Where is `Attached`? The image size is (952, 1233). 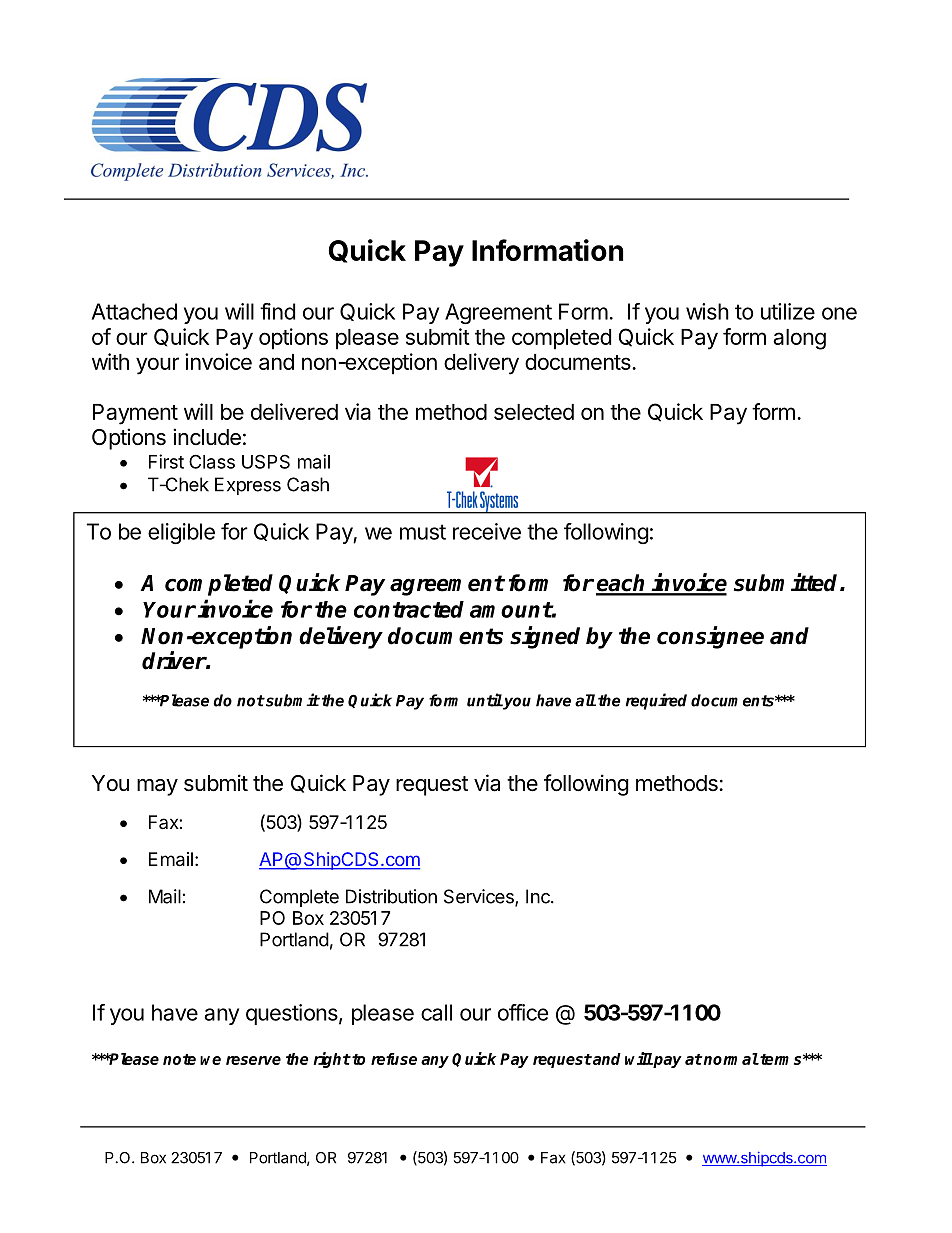
Attached is located at coordinates (134, 311).
